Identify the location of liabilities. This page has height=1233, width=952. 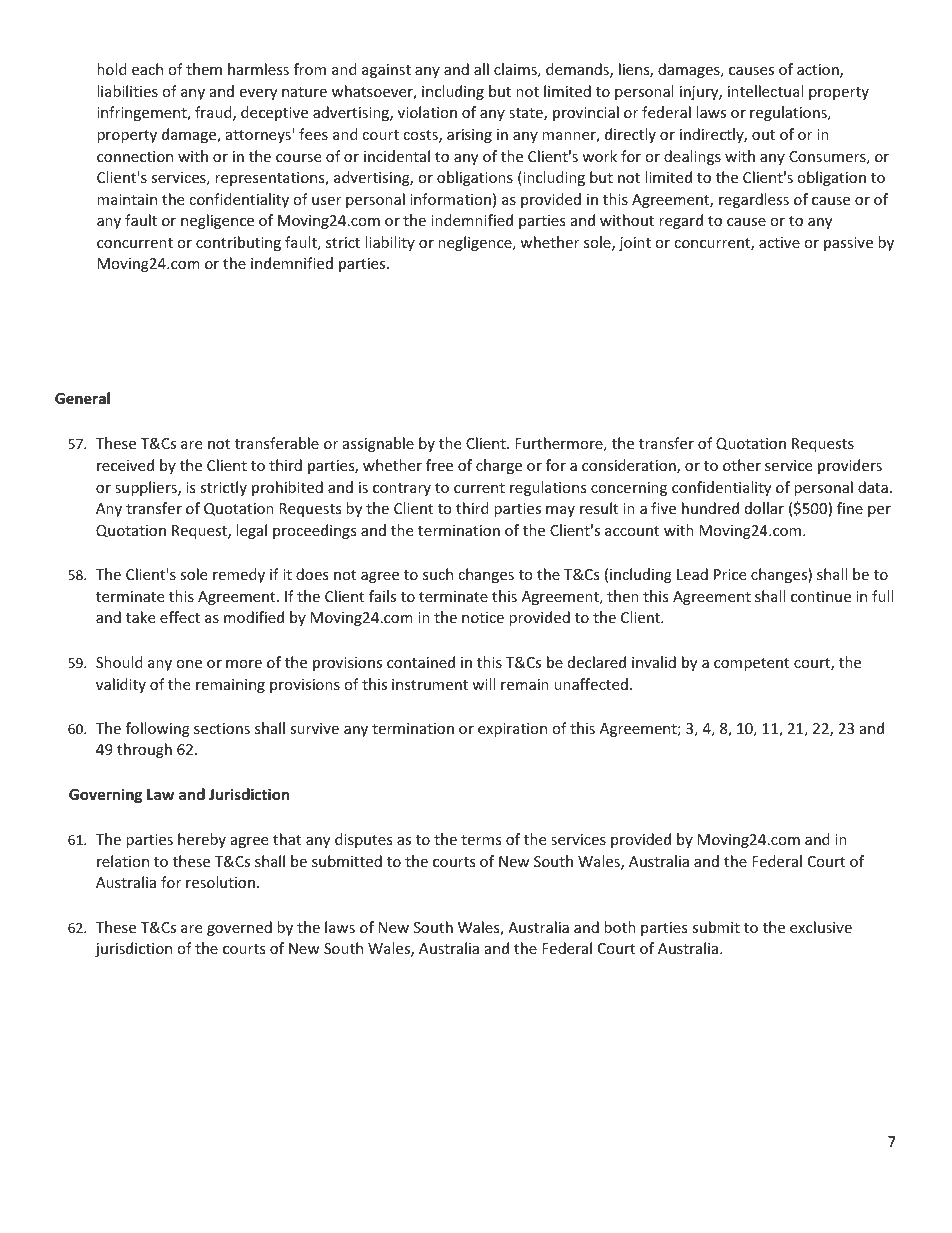
(127, 91).
